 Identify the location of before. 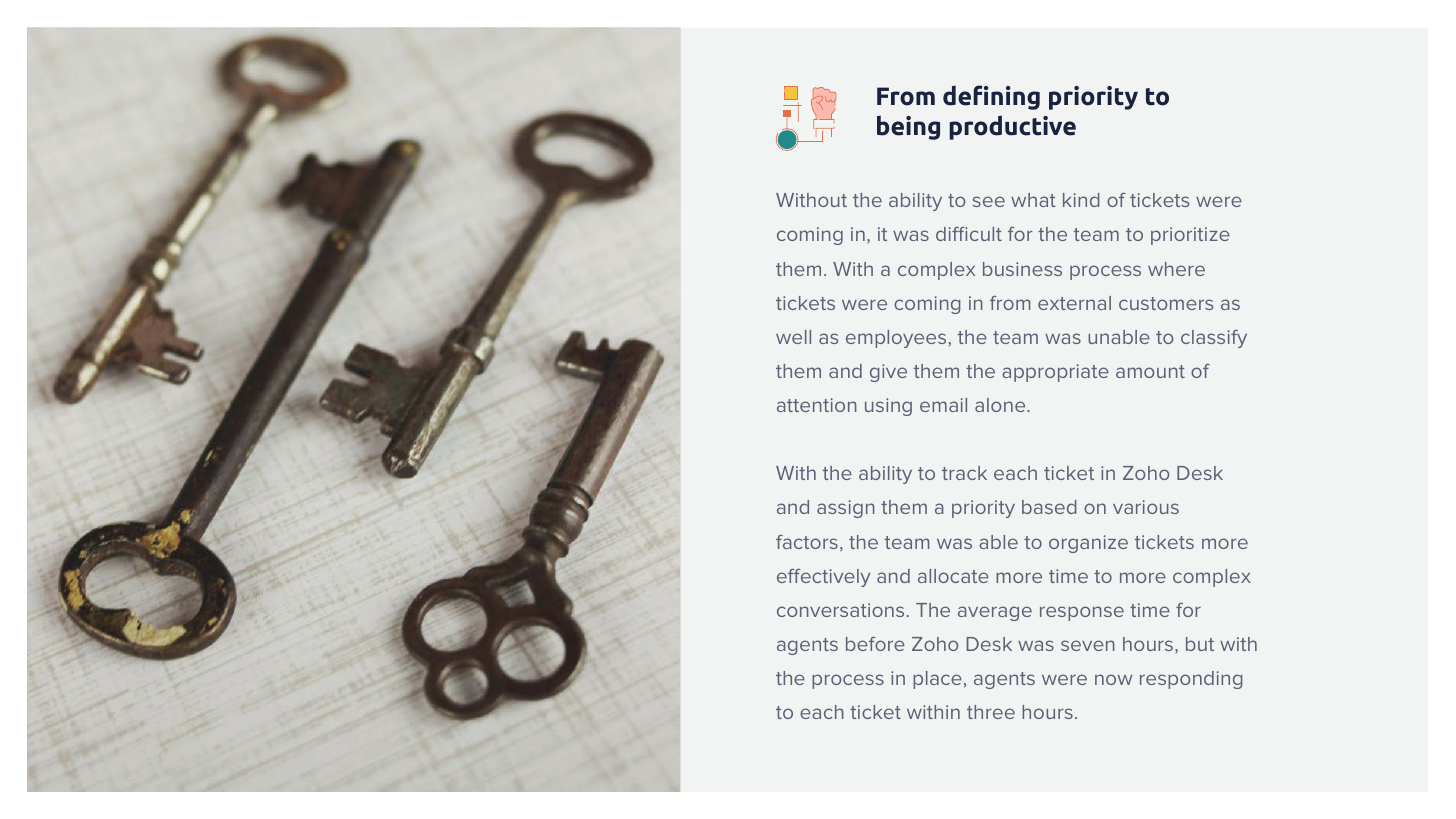
(875, 644).
